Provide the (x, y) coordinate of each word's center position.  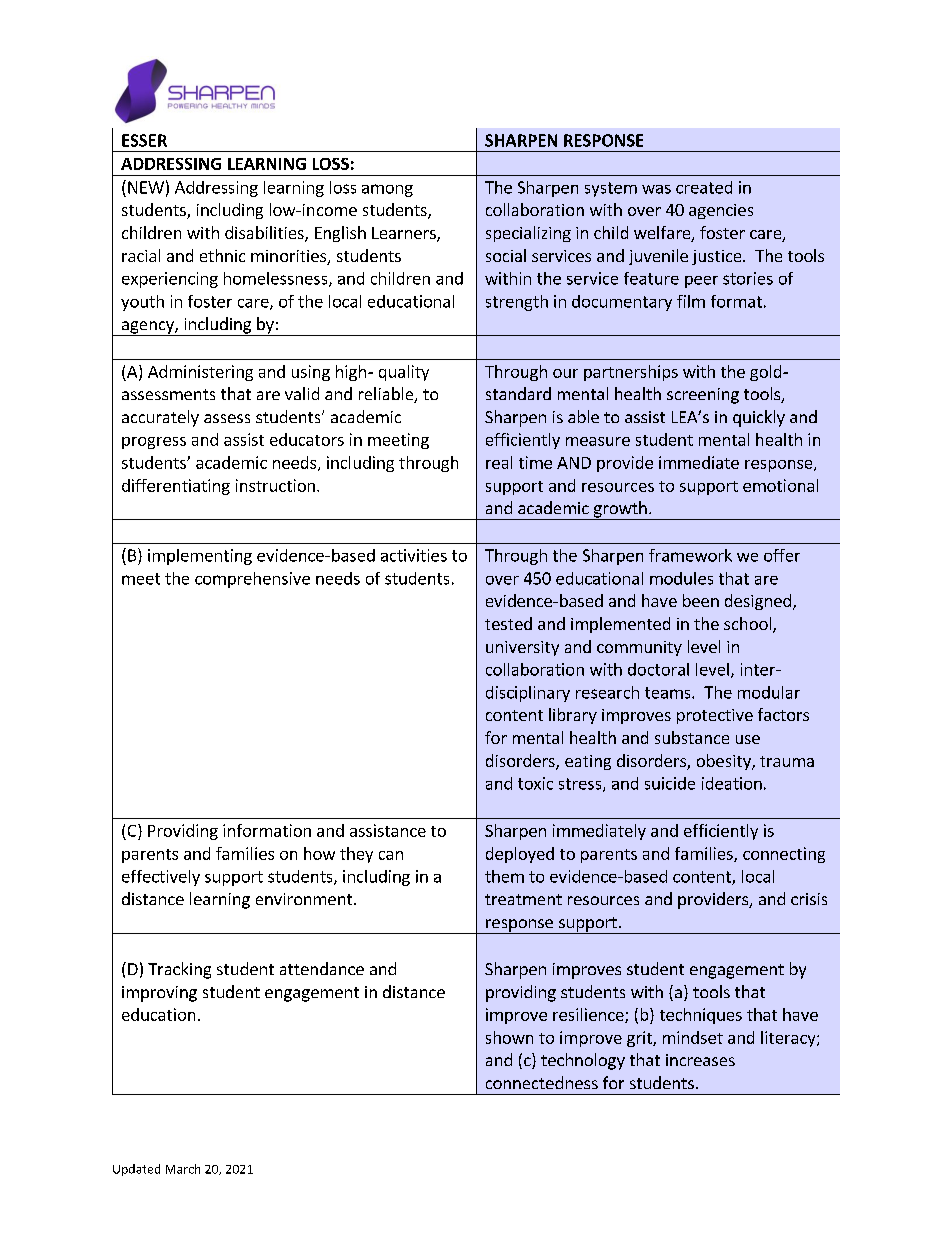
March (183, 1169)
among (387, 190)
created (704, 187)
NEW (146, 187)
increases (700, 1060)
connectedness (542, 1082)
